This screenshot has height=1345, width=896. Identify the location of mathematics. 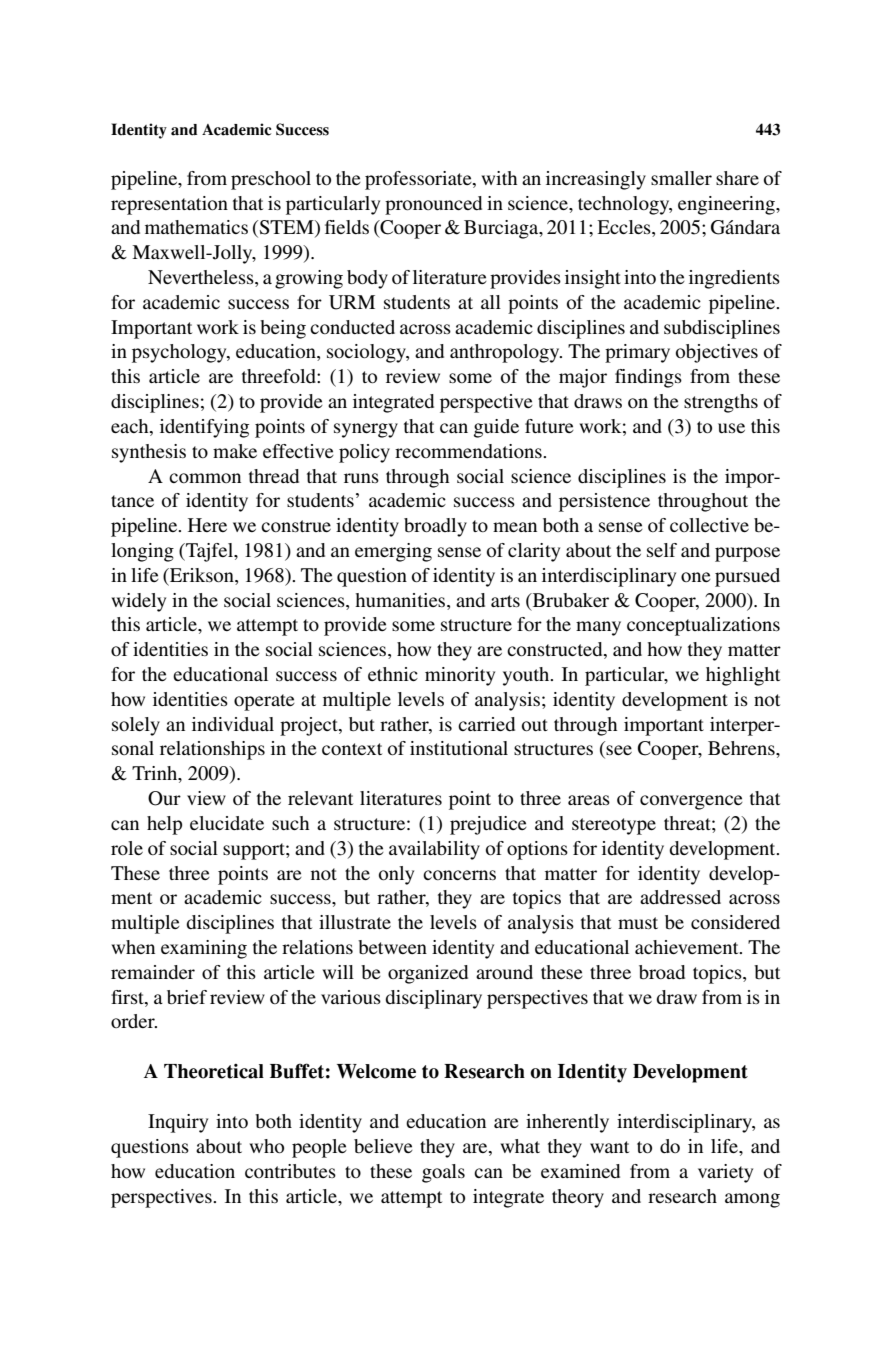
(196, 227).
